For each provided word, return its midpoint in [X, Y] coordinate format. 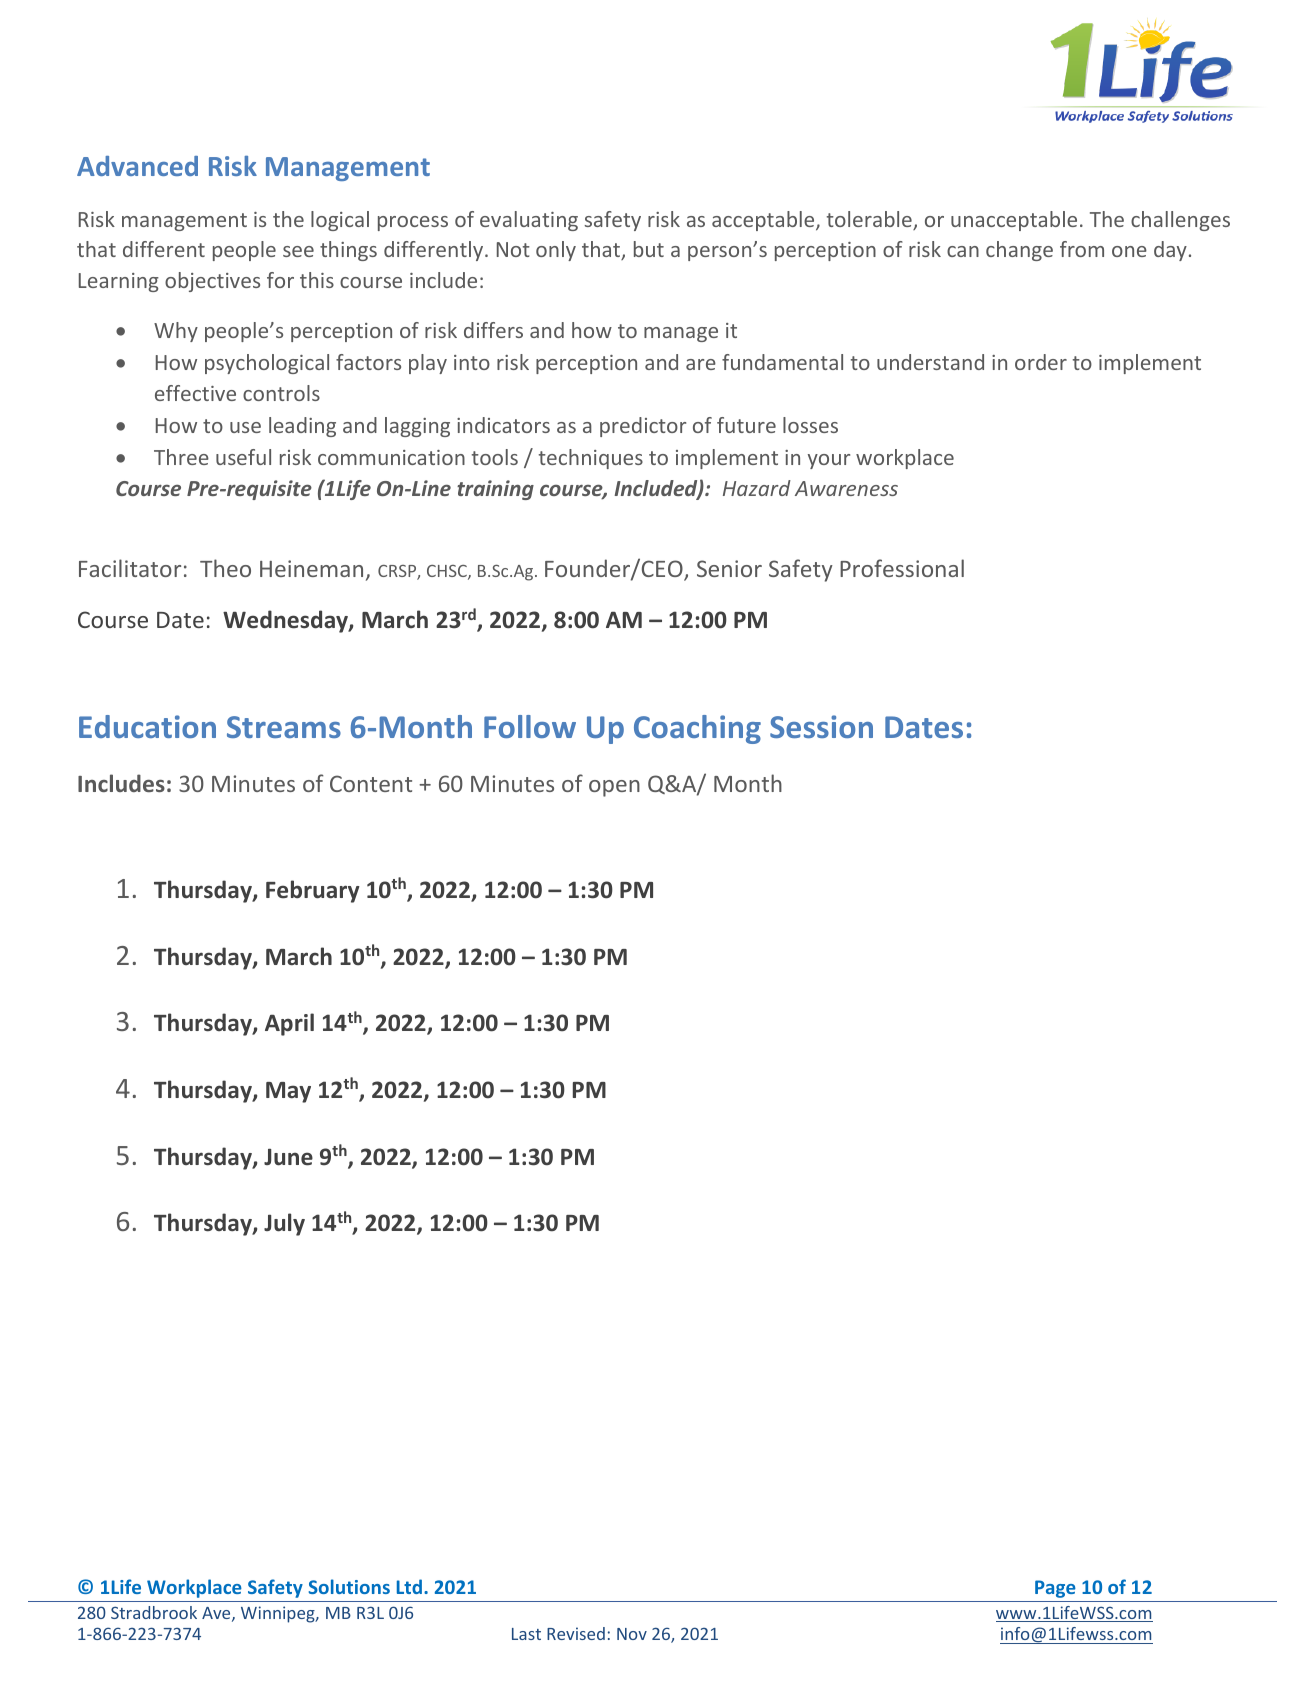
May [288, 1092]
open [614, 788]
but [649, 249]
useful [243, 457]
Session [821, 726]
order [1041, 362]
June [288, 1157]
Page [1055, 1589]
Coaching [697, 729]
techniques [591, 459]
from [1082, 249]
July [284, 1224]
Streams [284, 727]
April [289, 1024]
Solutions [349, 1586]
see [298, 251]
